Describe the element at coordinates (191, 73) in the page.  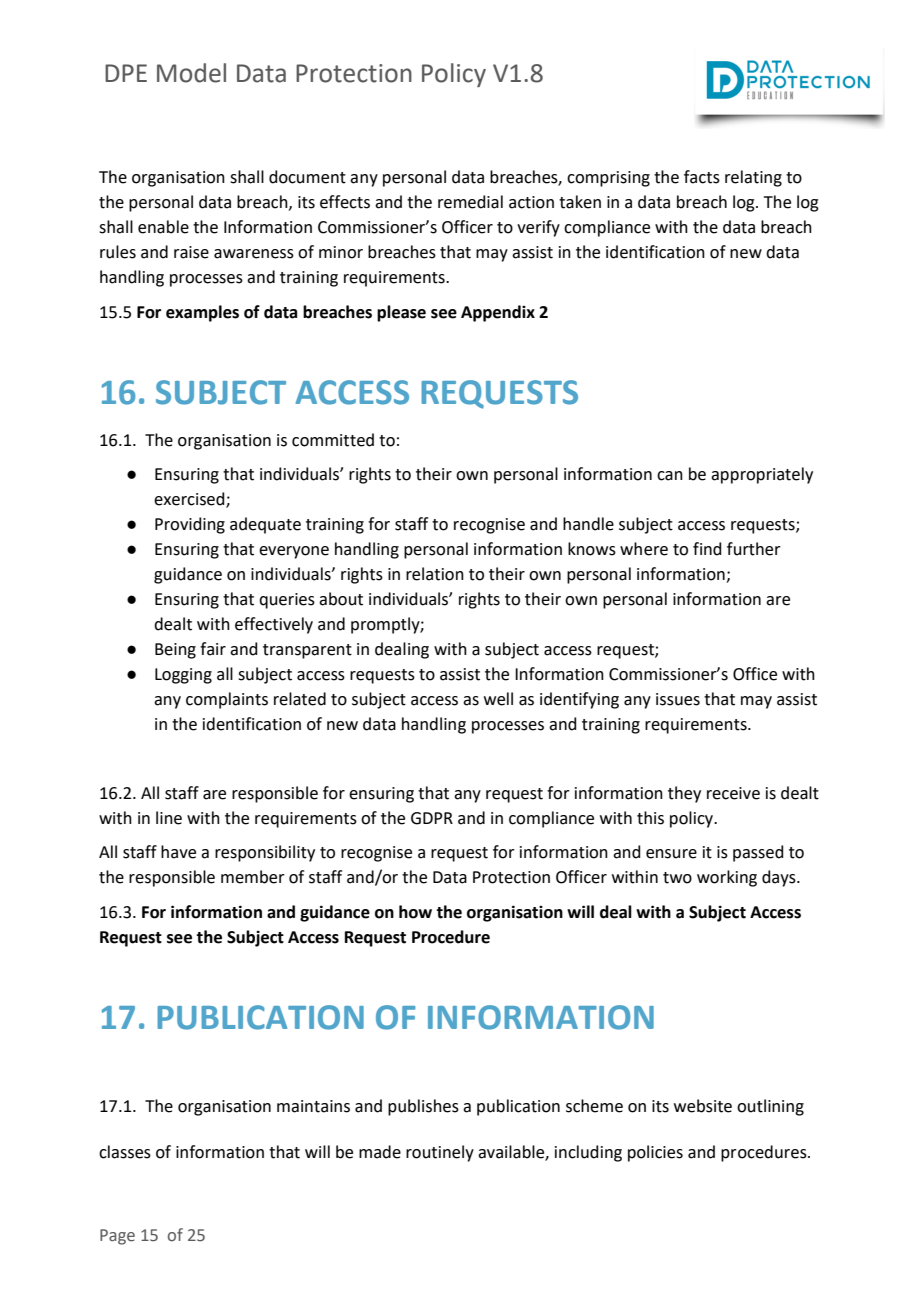
I see `Model` at that location.
